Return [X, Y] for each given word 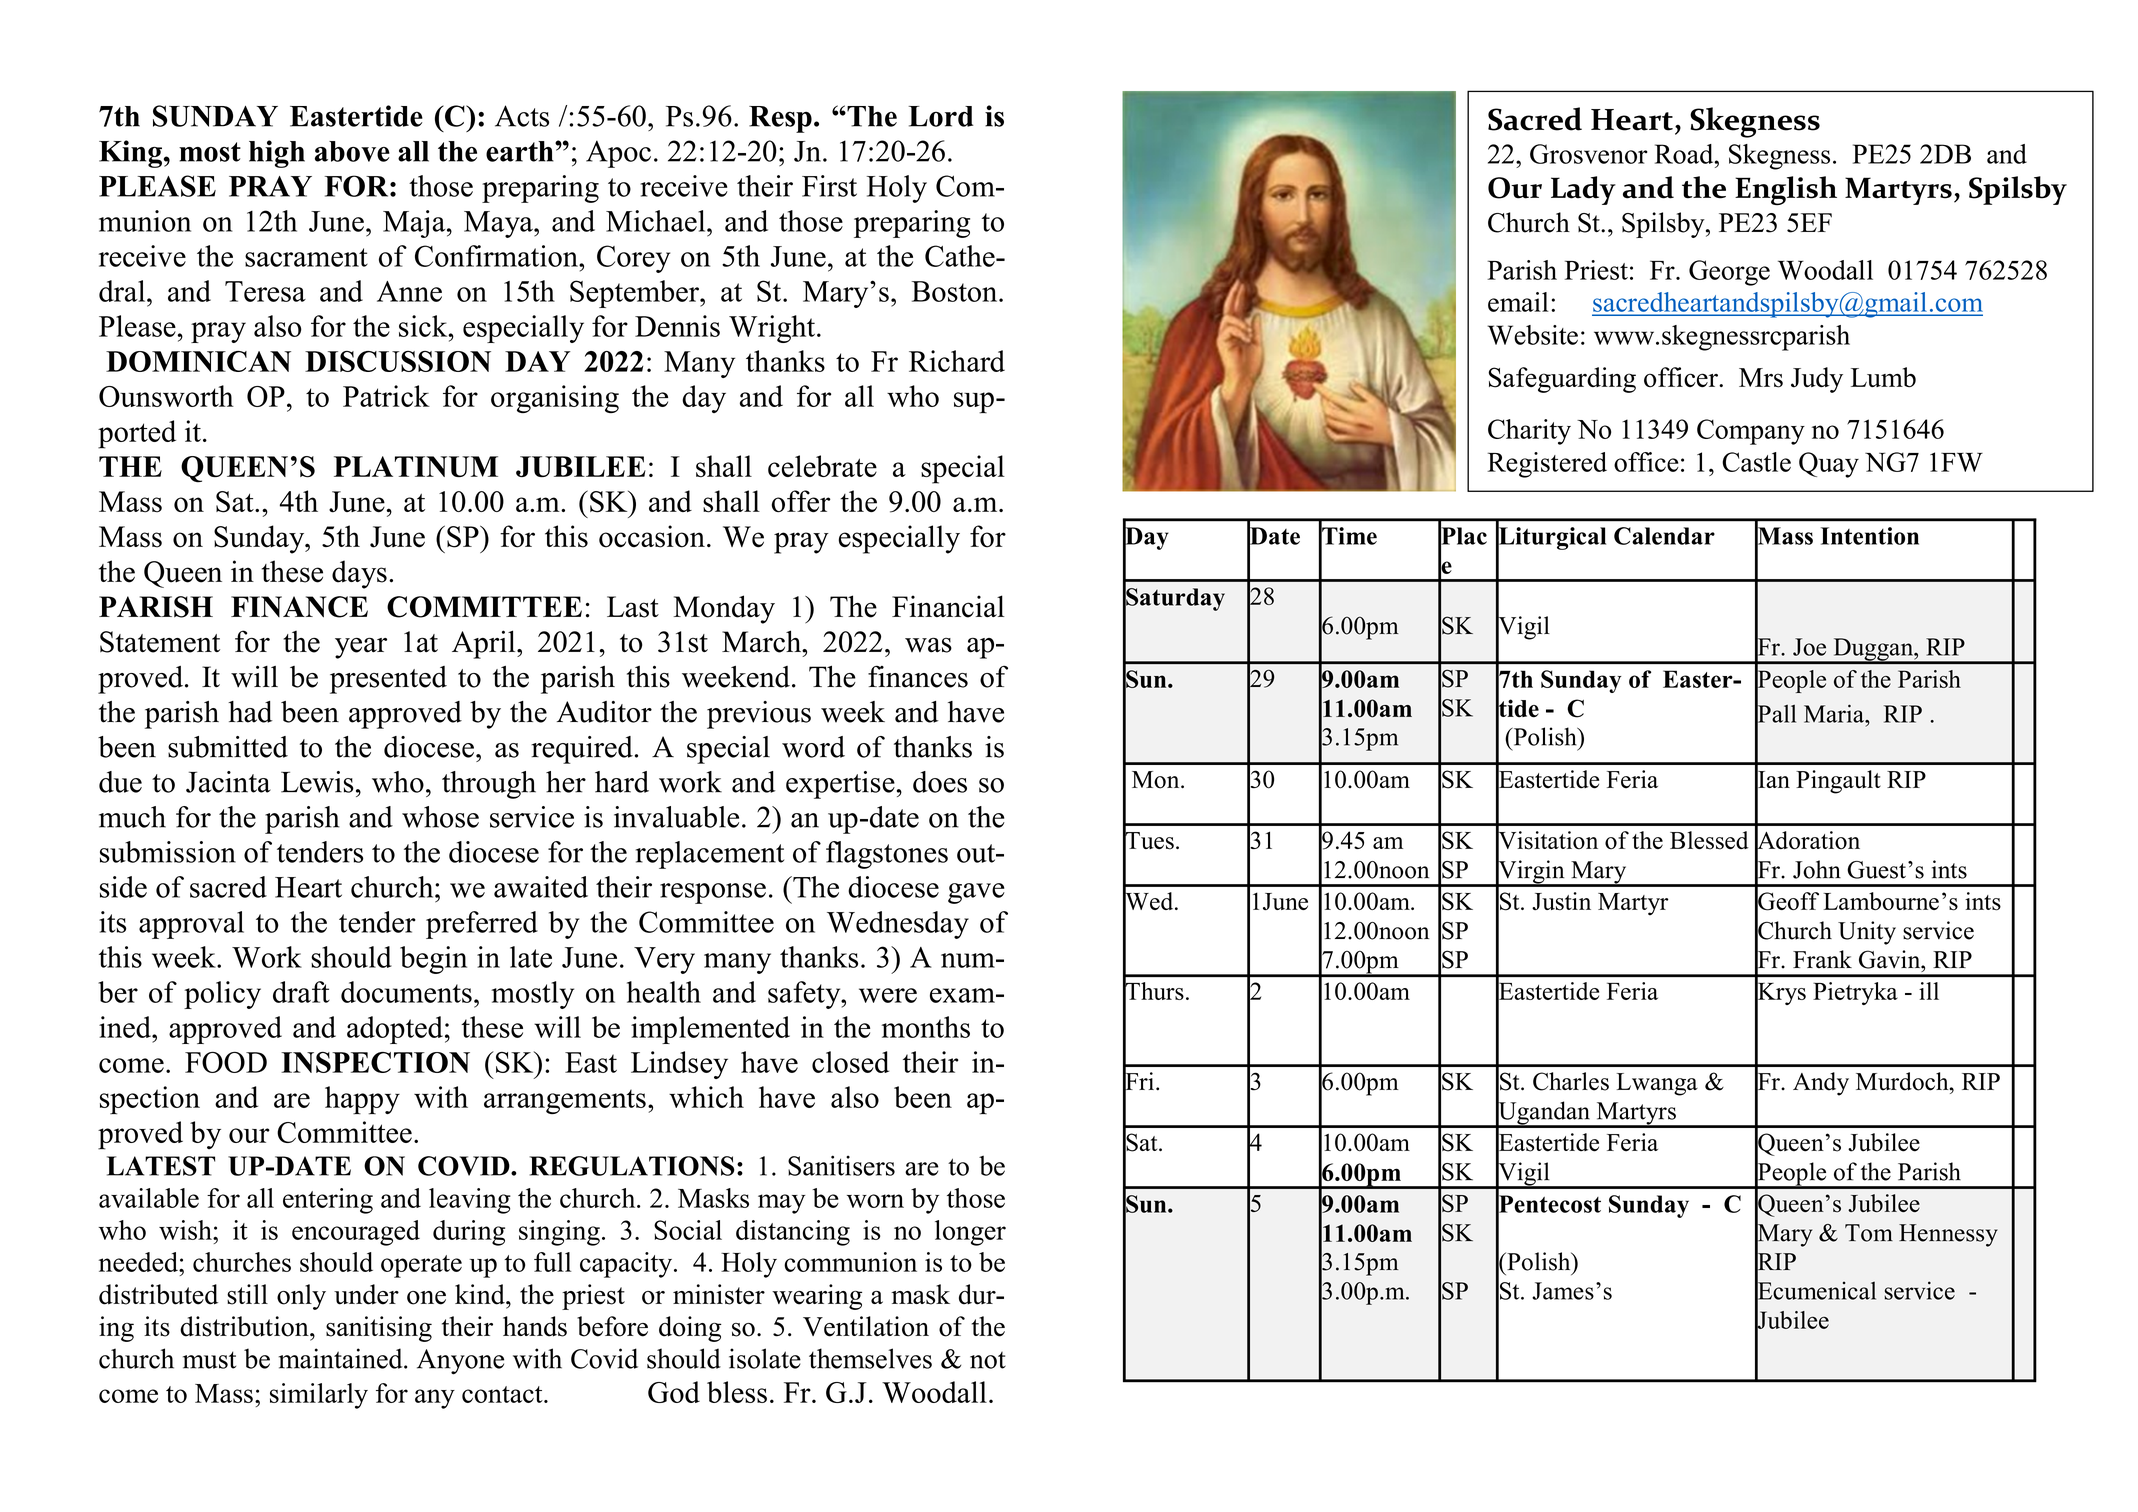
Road [1685, 154]
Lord [941, 116]
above [352, 151]
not [988, 1360]
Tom [1869, 1233]
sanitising [379, 1329]
